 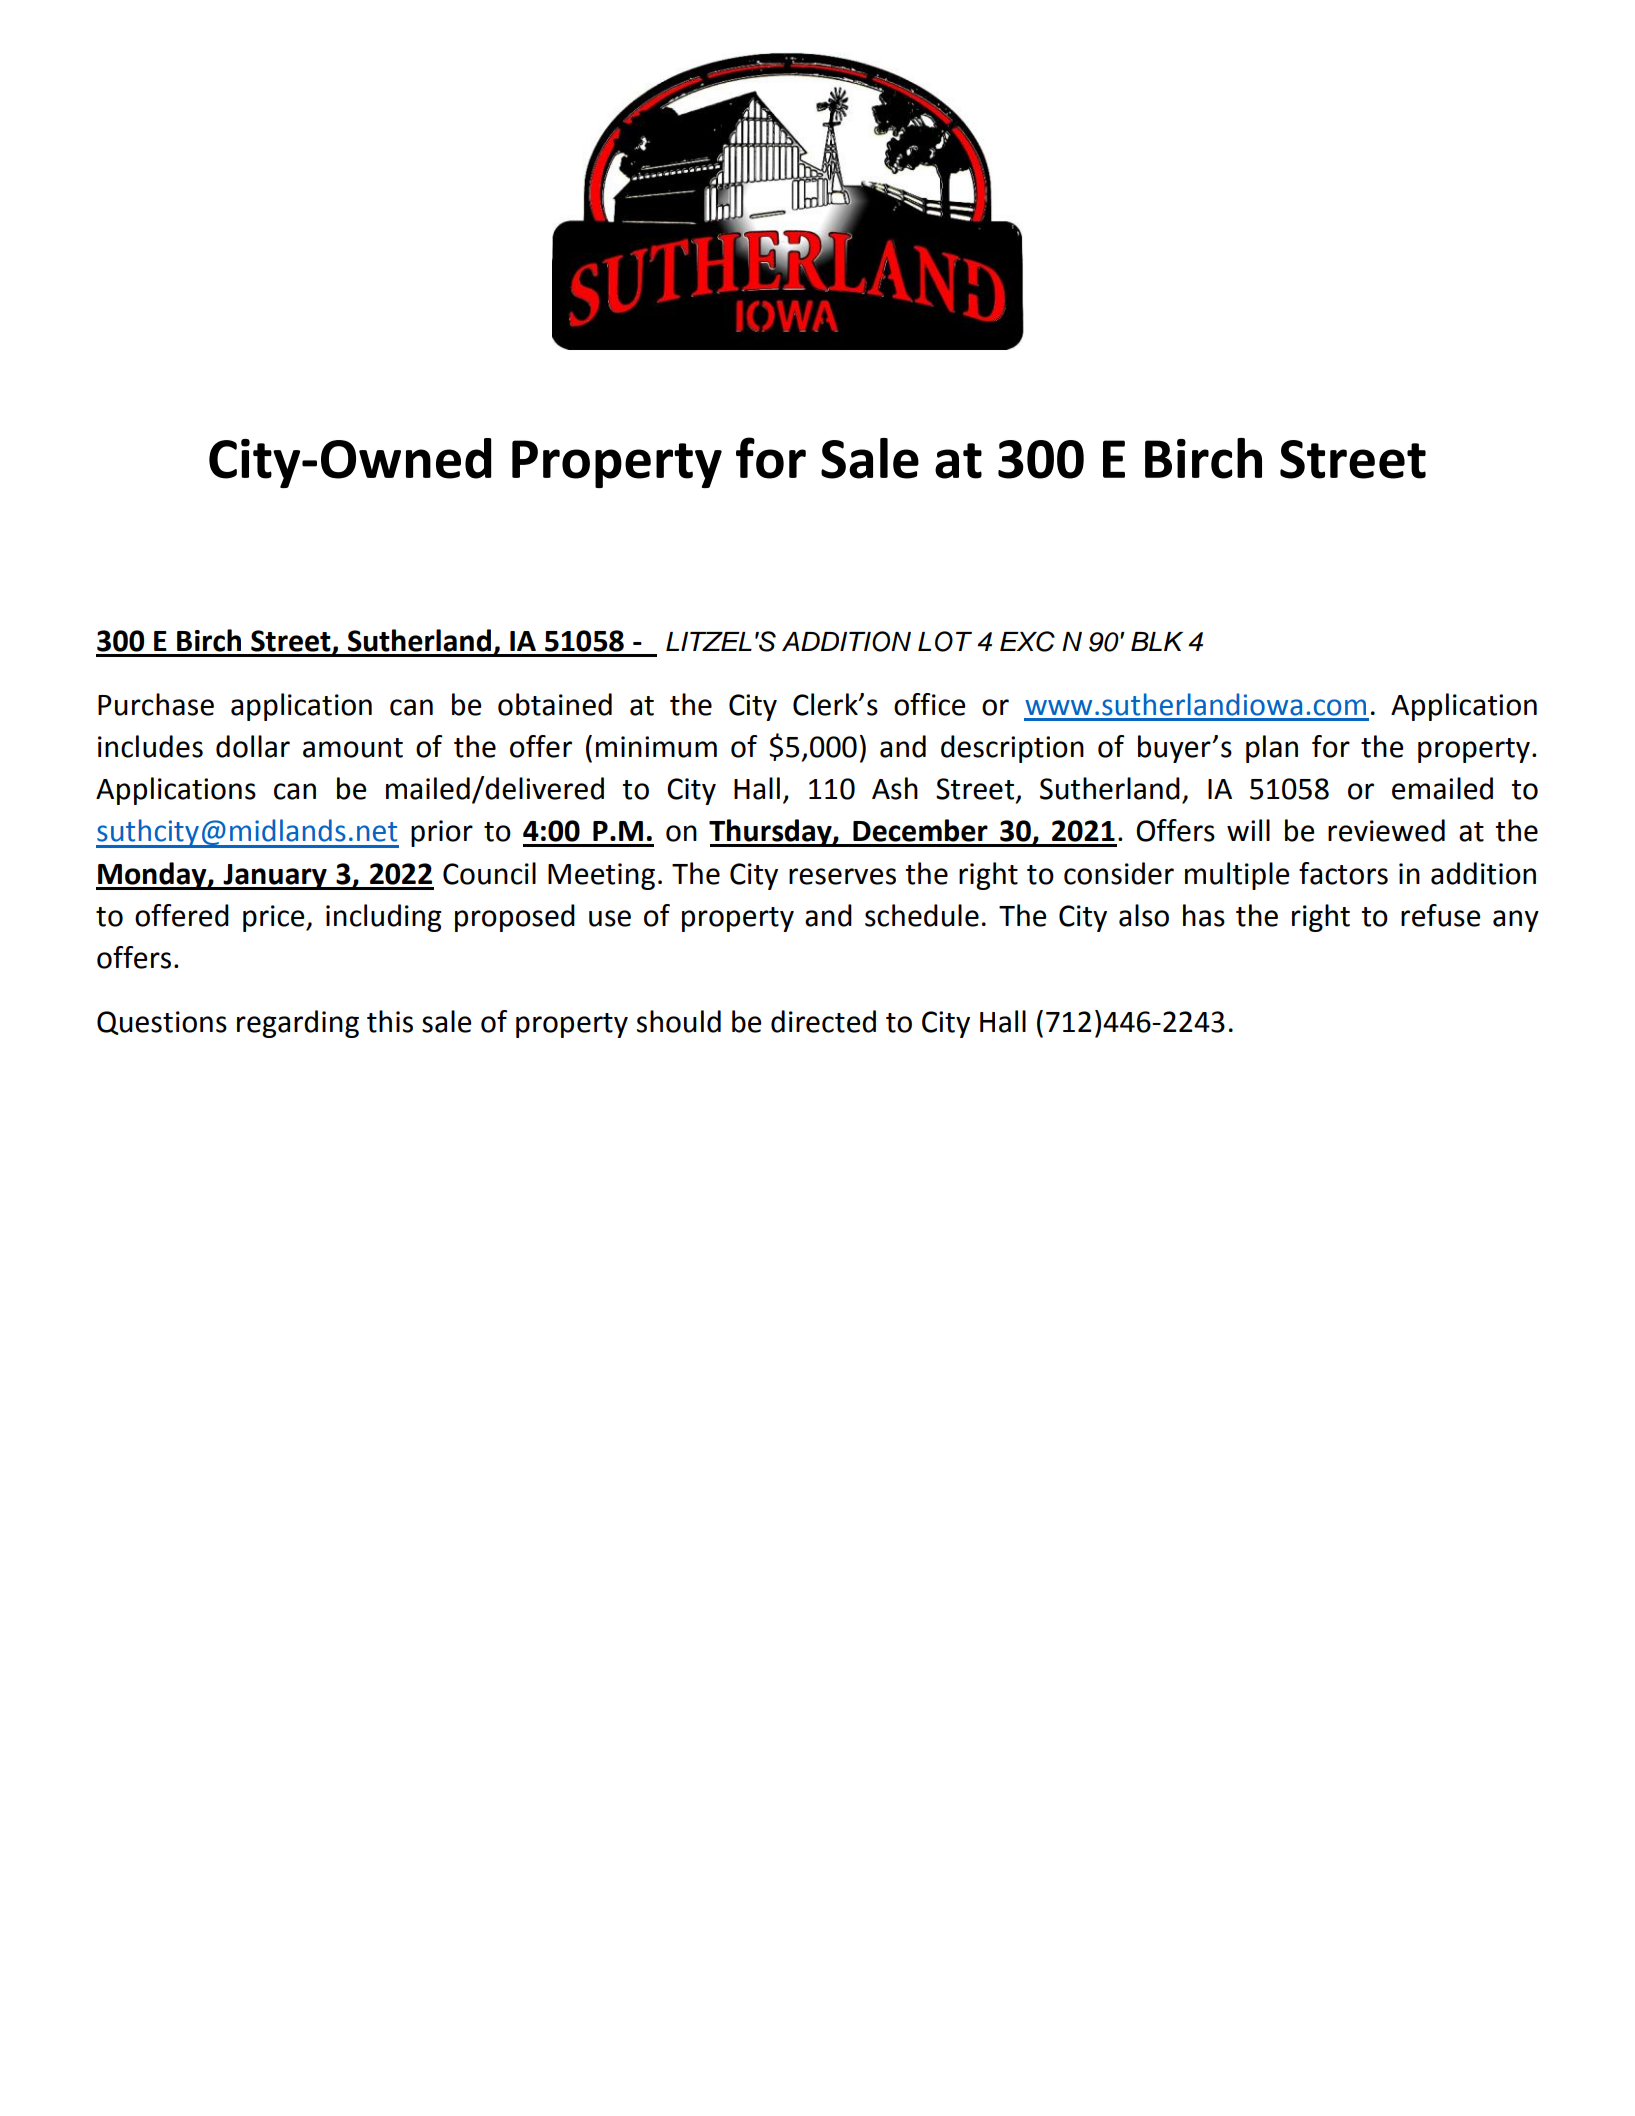 I want to click on Purchase, so click(x=156, y=704).
